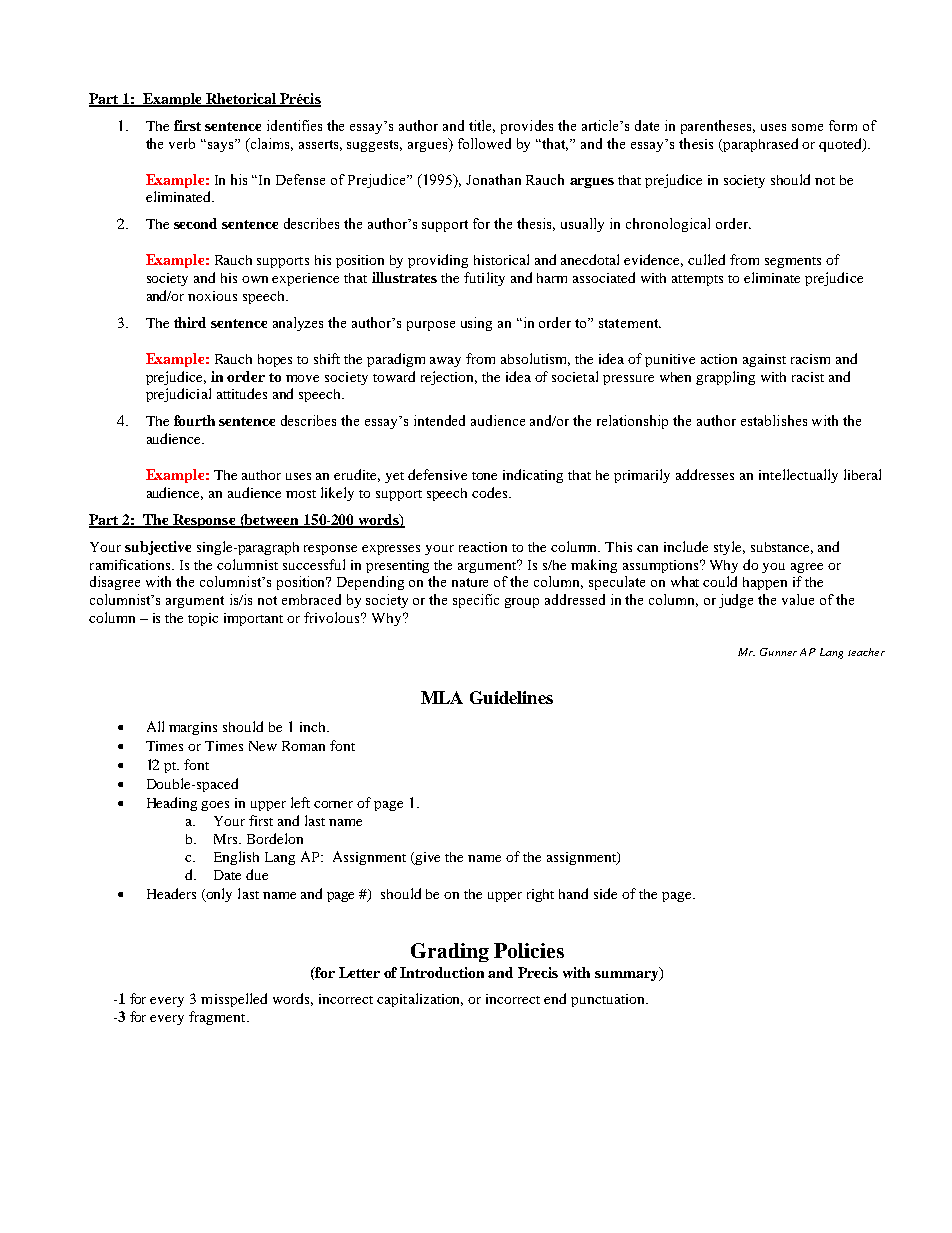 The width and height of the page is (952, 1233). Describe the element at coordinates (220, 145) in the page. I see `says` at that location.
